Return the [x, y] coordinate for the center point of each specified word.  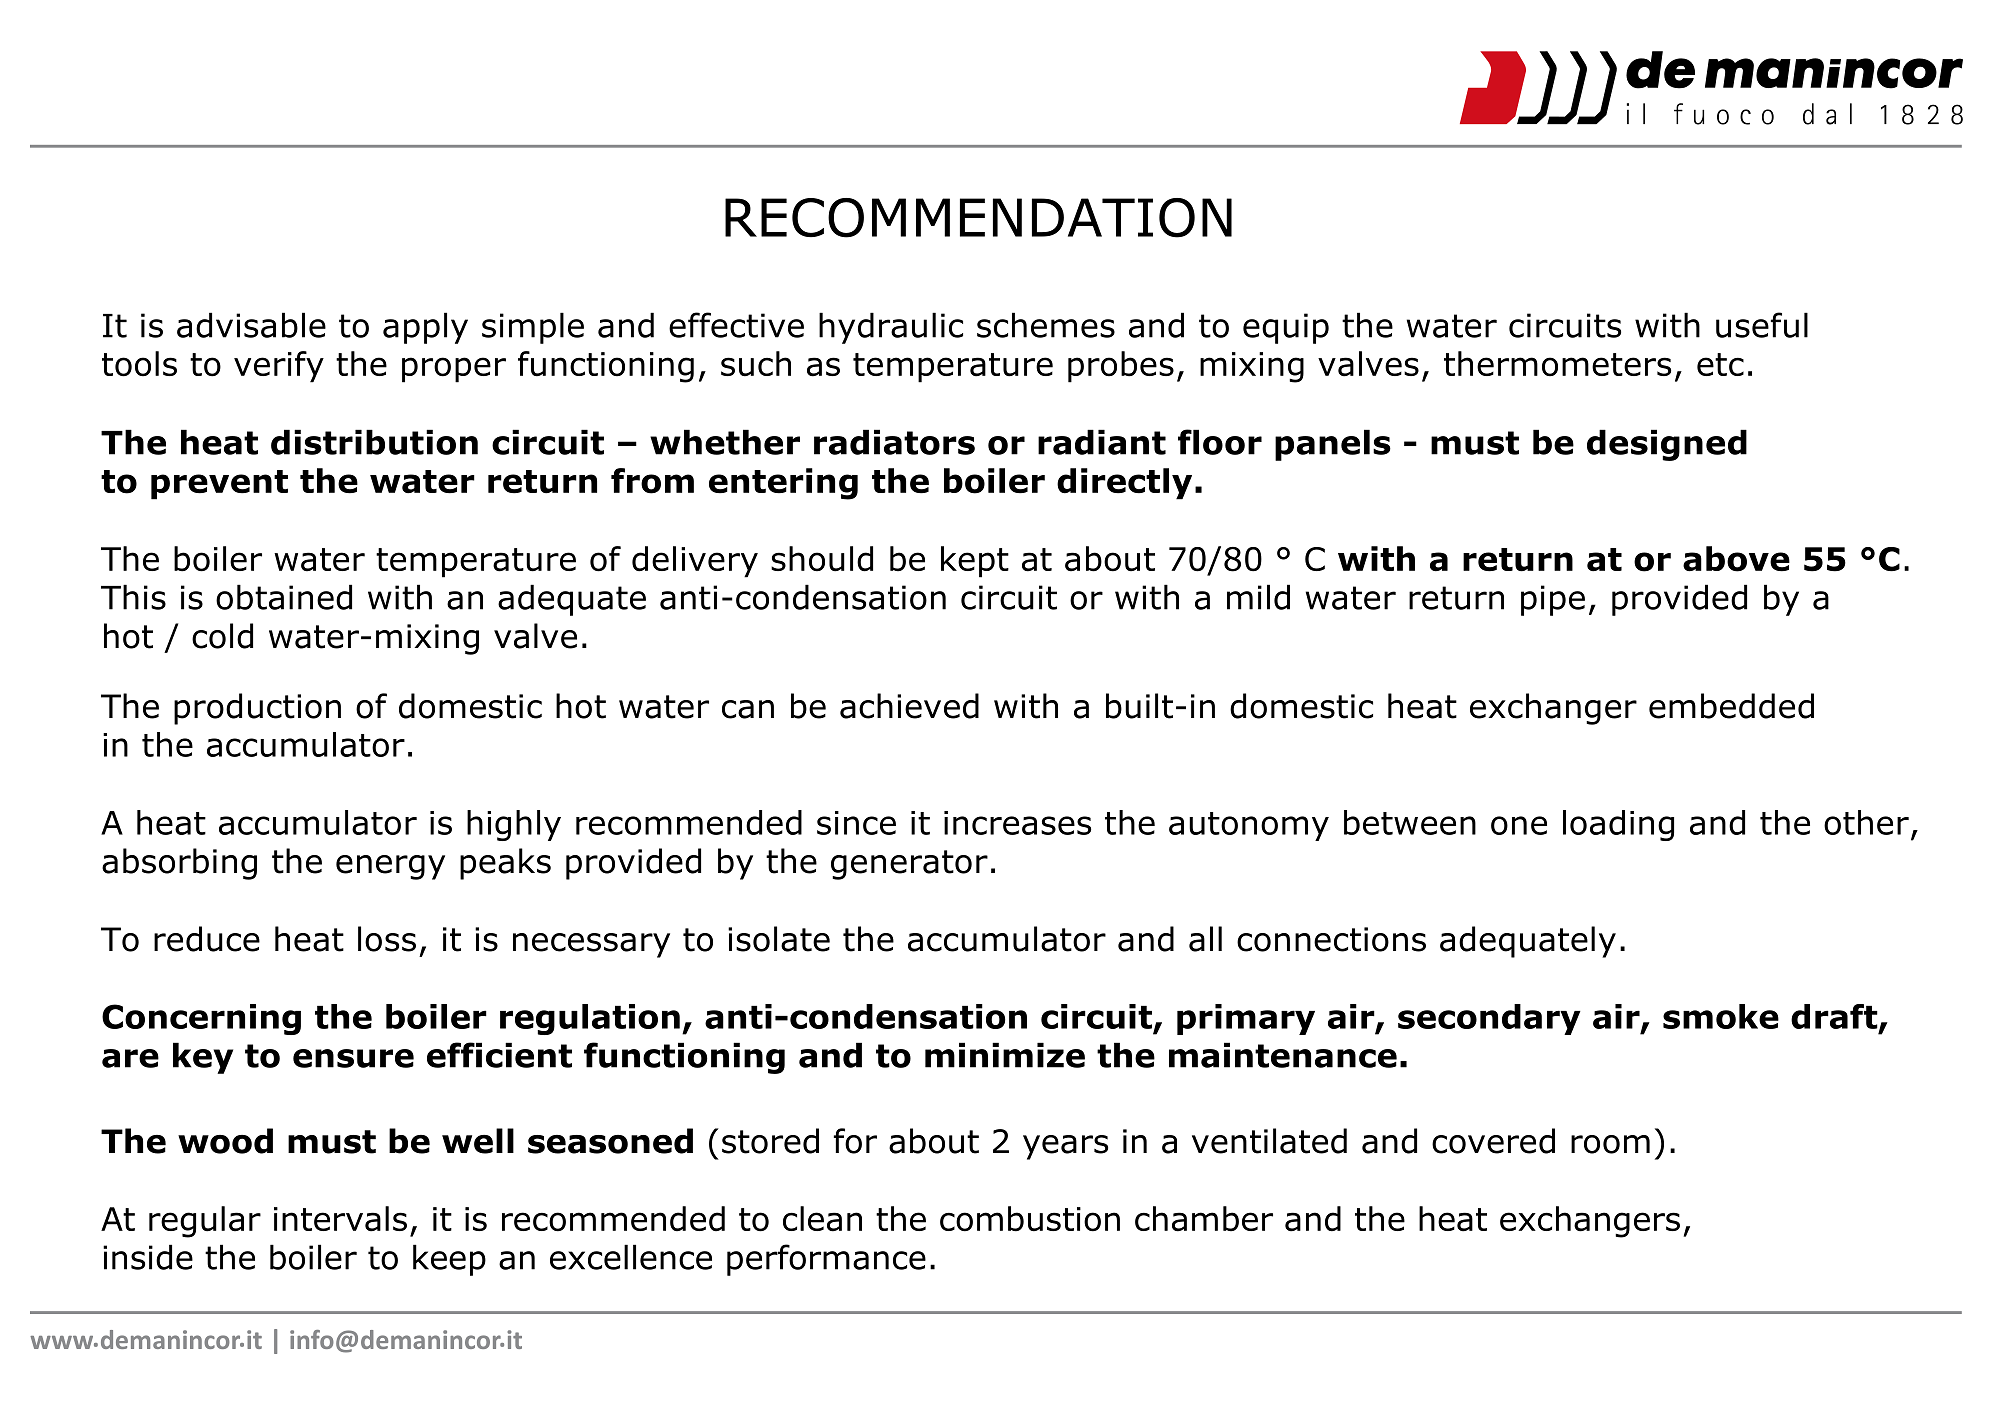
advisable [251, 325]
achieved [909, 706]
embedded [1731, 706]
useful [1762, 325]
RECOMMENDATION [978, 218]
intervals [340, 1219]
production [257, 709]
